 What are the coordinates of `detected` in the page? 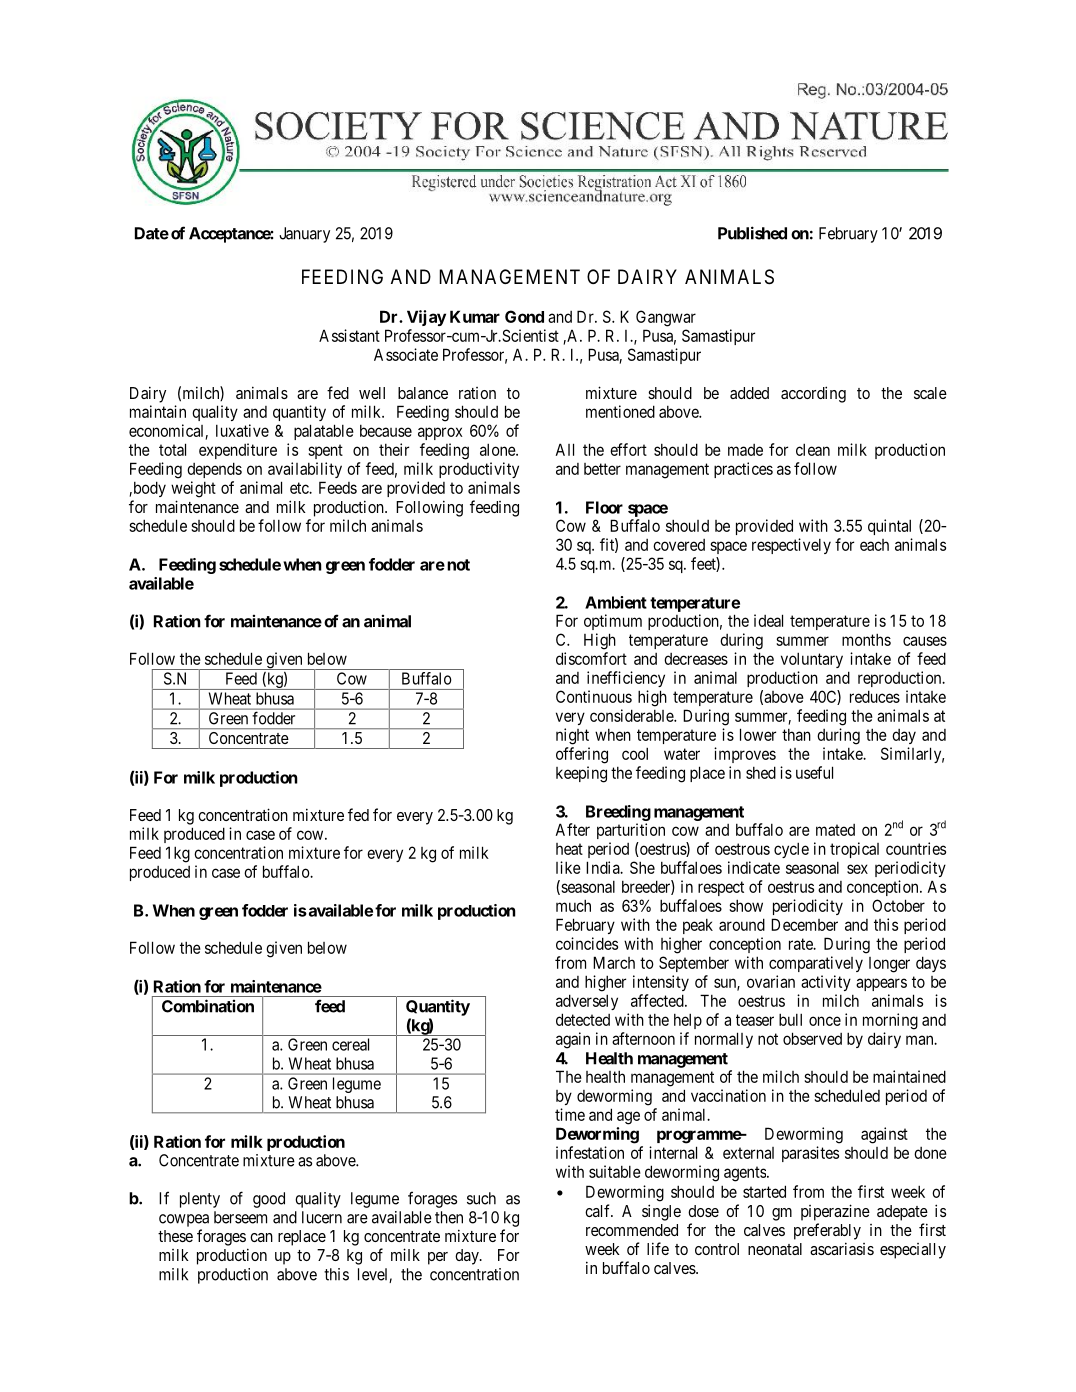 It's located at (583, 1019).
